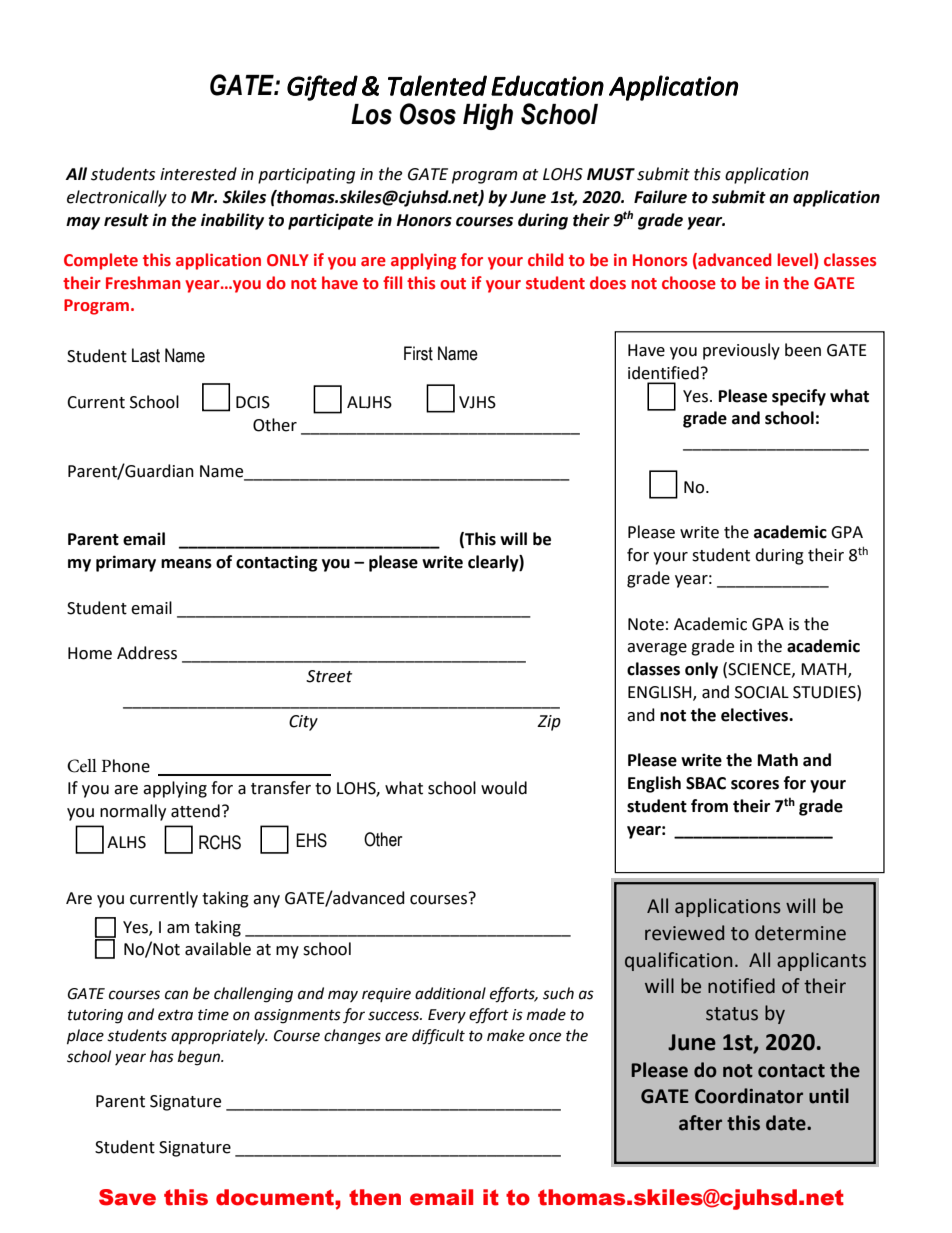  Describe the element at coordinates (488, 117) in the document. I see `High` at that location.
